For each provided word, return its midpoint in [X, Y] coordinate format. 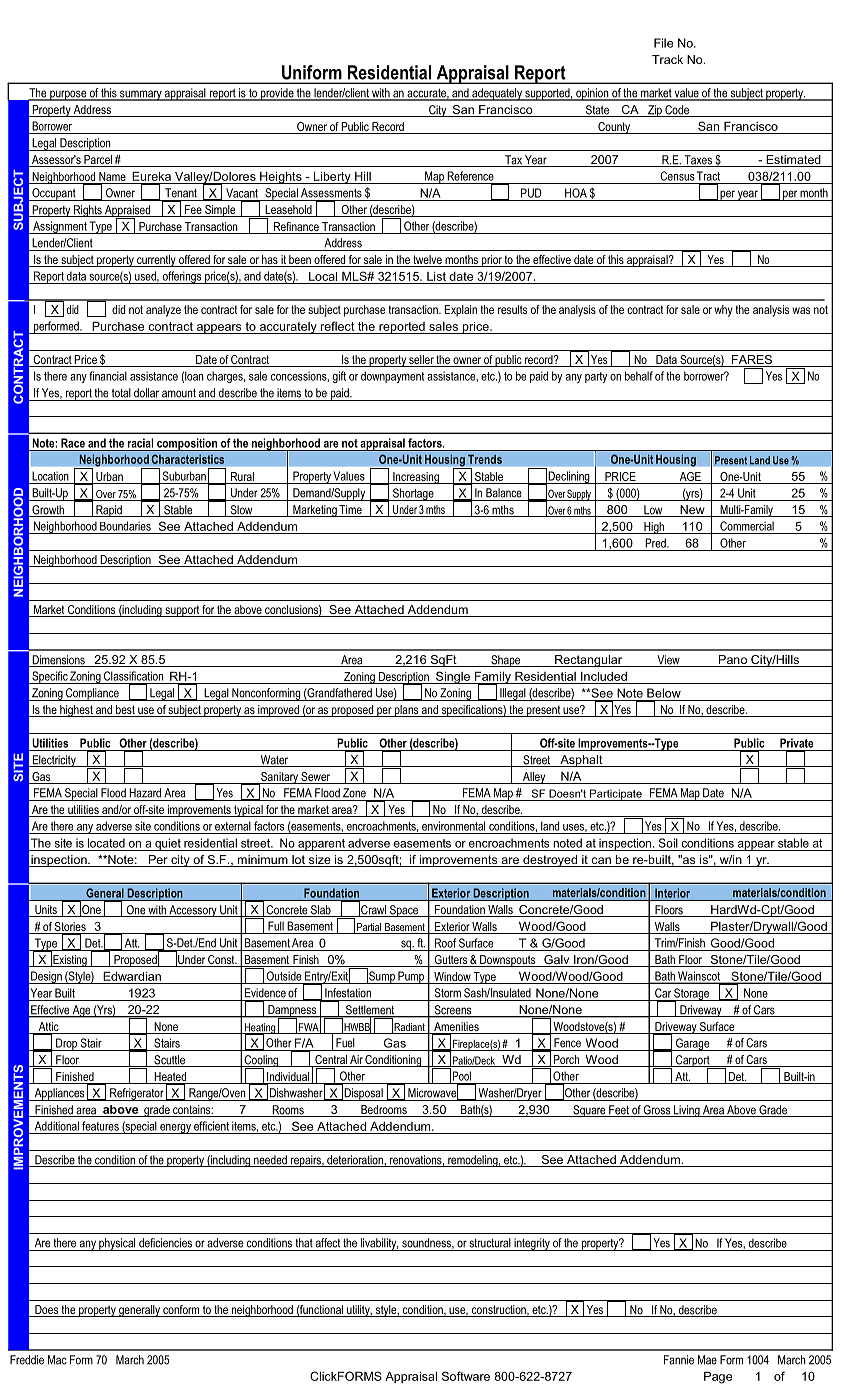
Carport [693, 1062]
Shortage [413, 494]
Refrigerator [137, 1094]
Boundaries [125, 526]
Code [677, 111]
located [106, 843]
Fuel [345, 1043]
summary [141, 95]
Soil [668, 843]
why [723, 311]
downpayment [392, 377]
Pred [656, 543]
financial [108, 376]
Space [404, 911]
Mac [57, 1360]
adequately [497, 94]
